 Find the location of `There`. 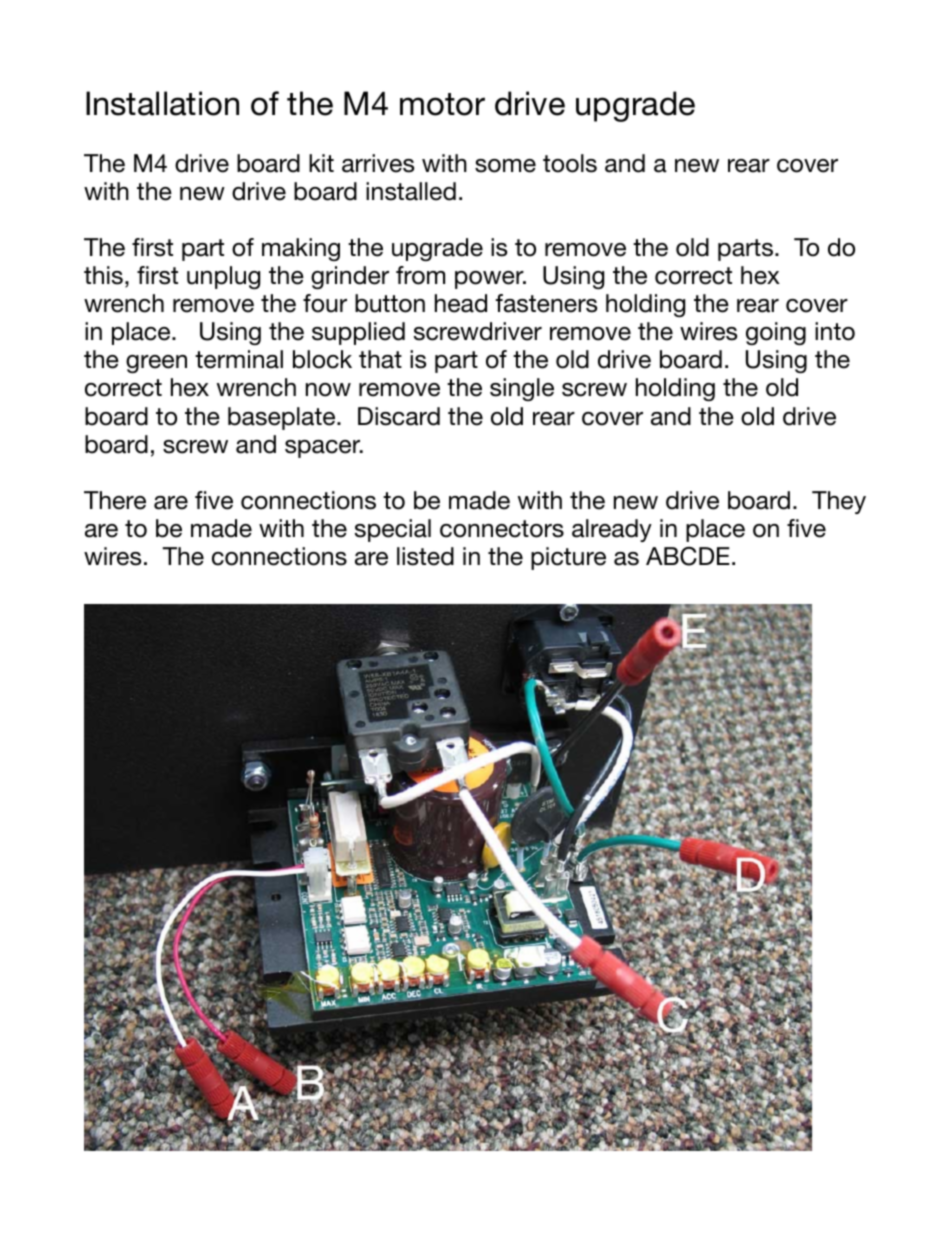

There is located at coordinates (115, 500).
